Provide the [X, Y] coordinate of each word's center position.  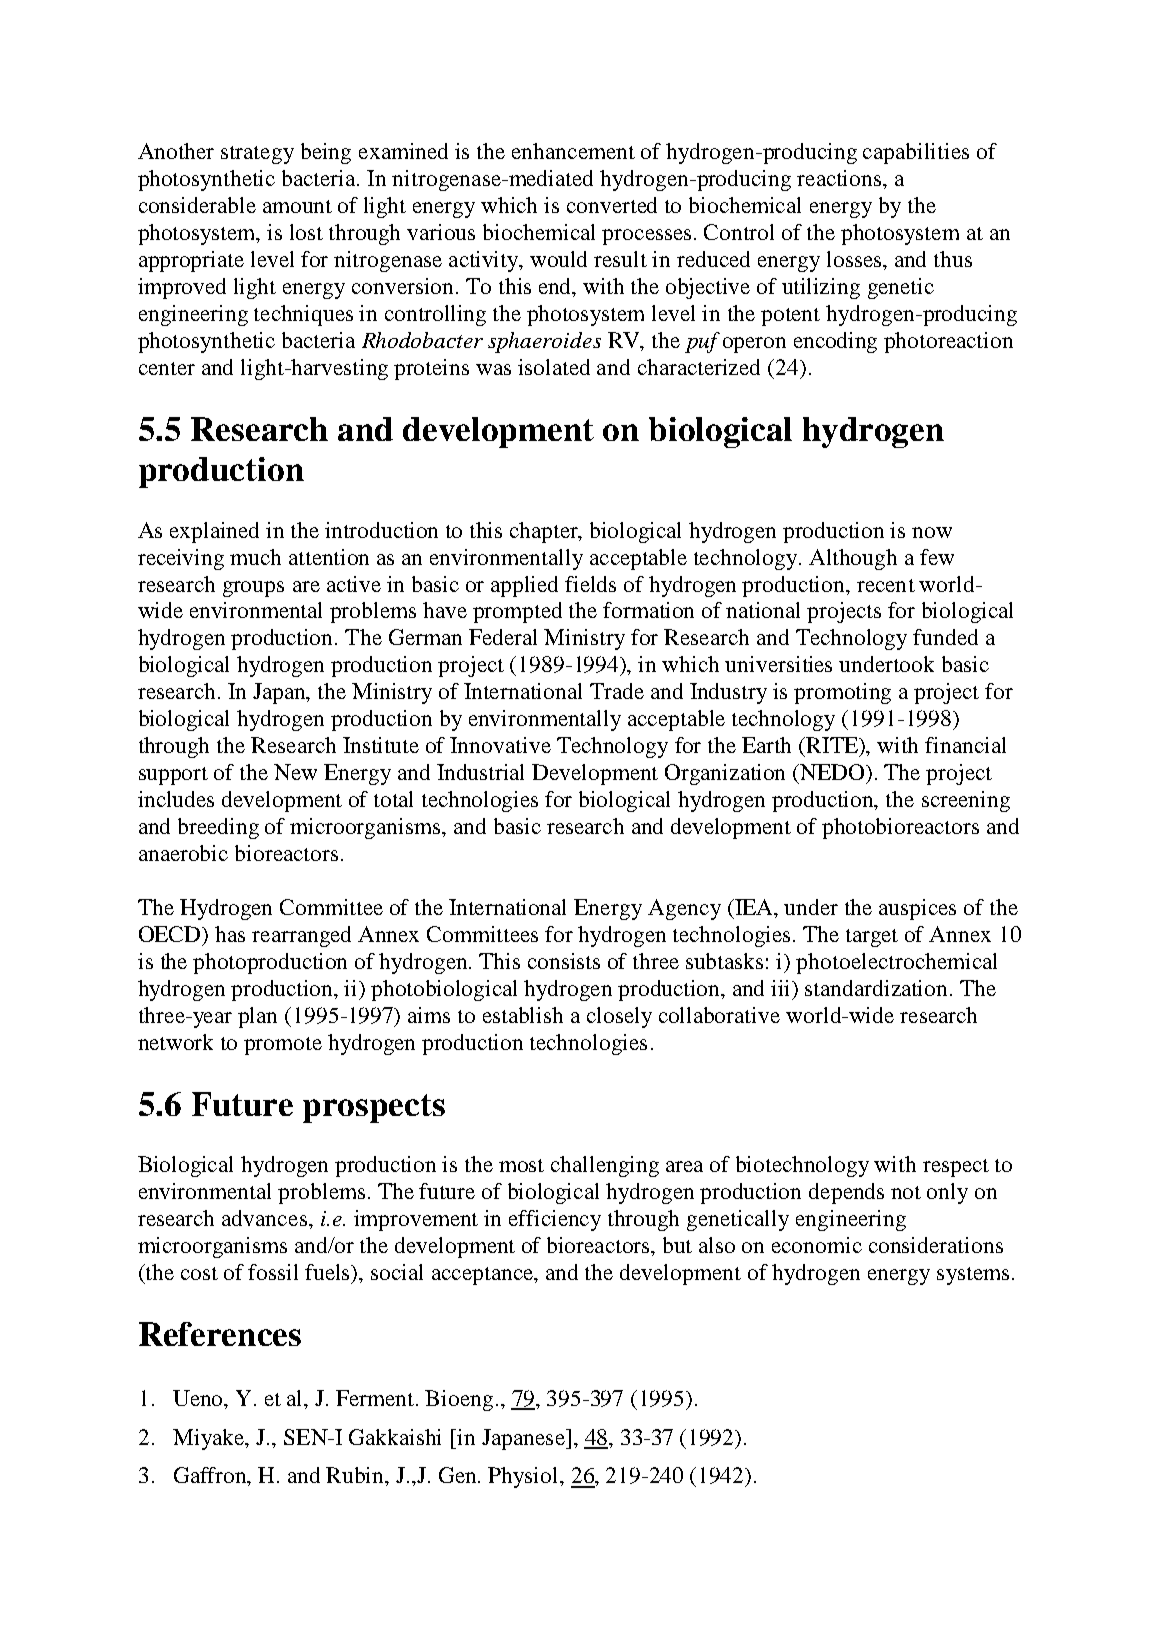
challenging [605, 1166]
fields [590, 584]
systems [973, 1276]
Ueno [199, 1399]
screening [966, 801]
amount [297, 206]
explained [214, 532]
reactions [840, 178]
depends [846, 1193]
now [932, 532]
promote [283, 1046]
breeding [218, 828]
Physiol [524, 1477]
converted [612, 205]
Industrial [480, 772]
